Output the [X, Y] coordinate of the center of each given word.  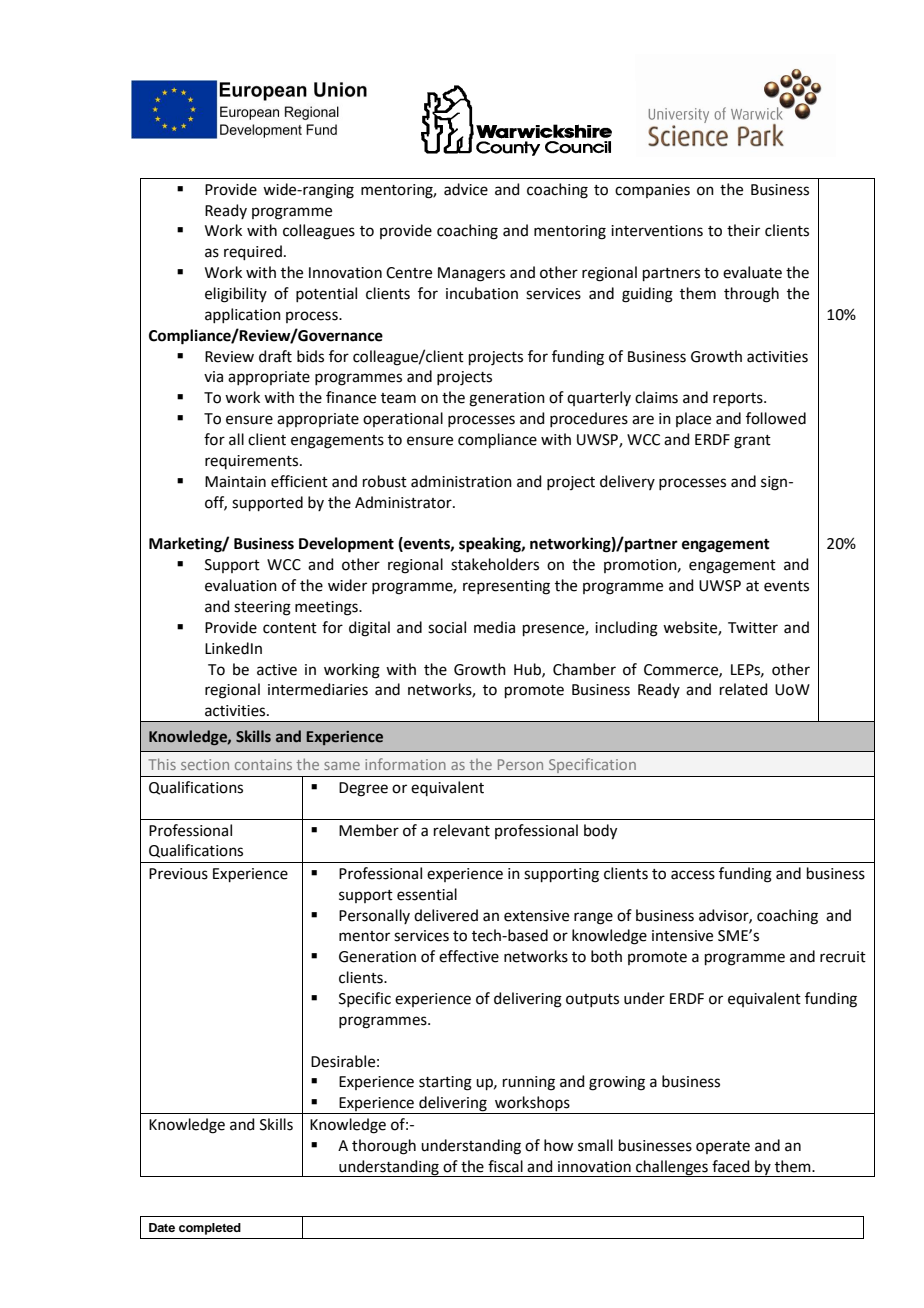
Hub [528, 670]
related [744, 689]
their [743, 230]
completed [210, 1229]
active [277, 670]
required [253, 252]
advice [466, 189]
